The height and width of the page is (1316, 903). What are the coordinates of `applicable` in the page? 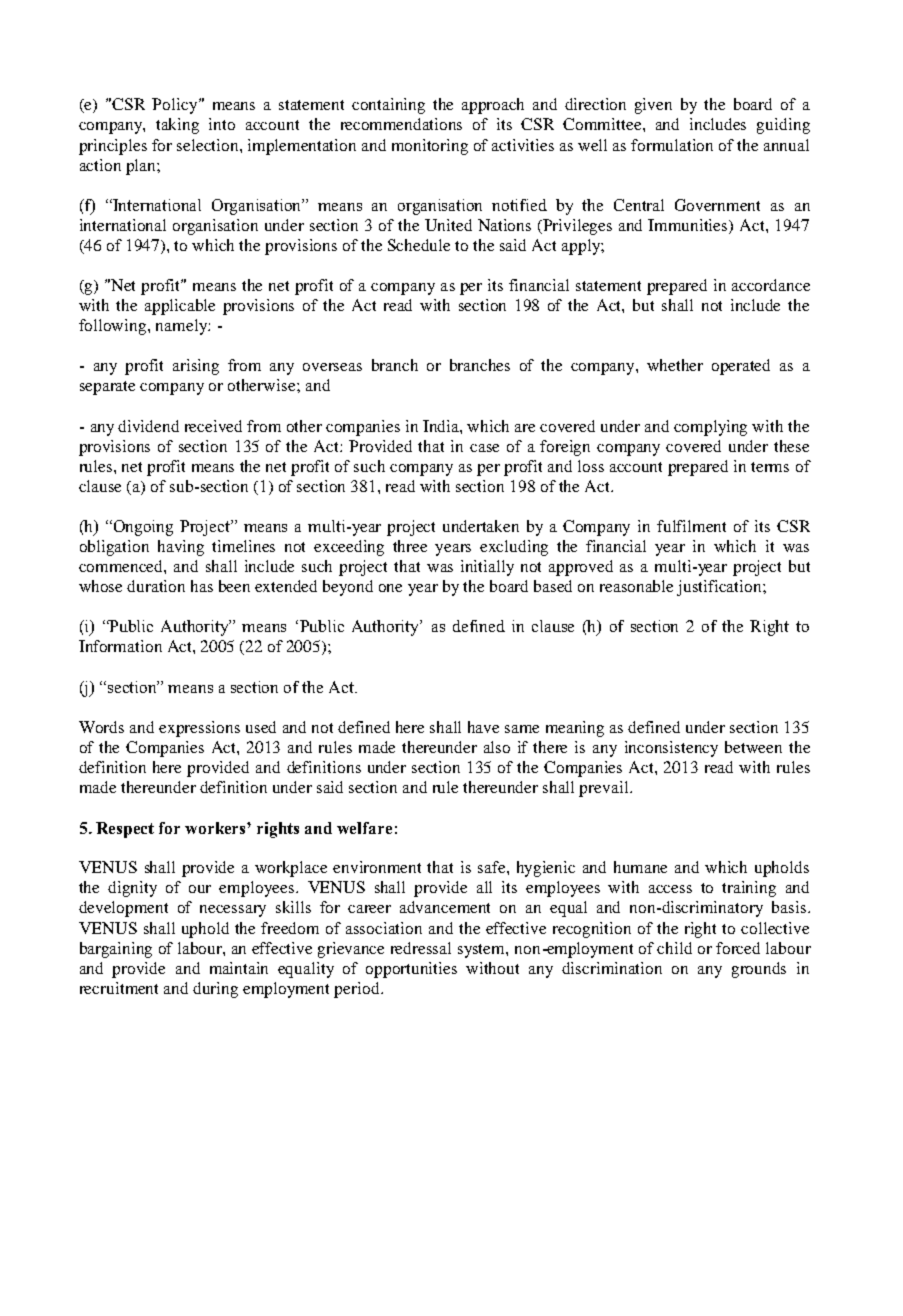 It's located at (180, 307).
